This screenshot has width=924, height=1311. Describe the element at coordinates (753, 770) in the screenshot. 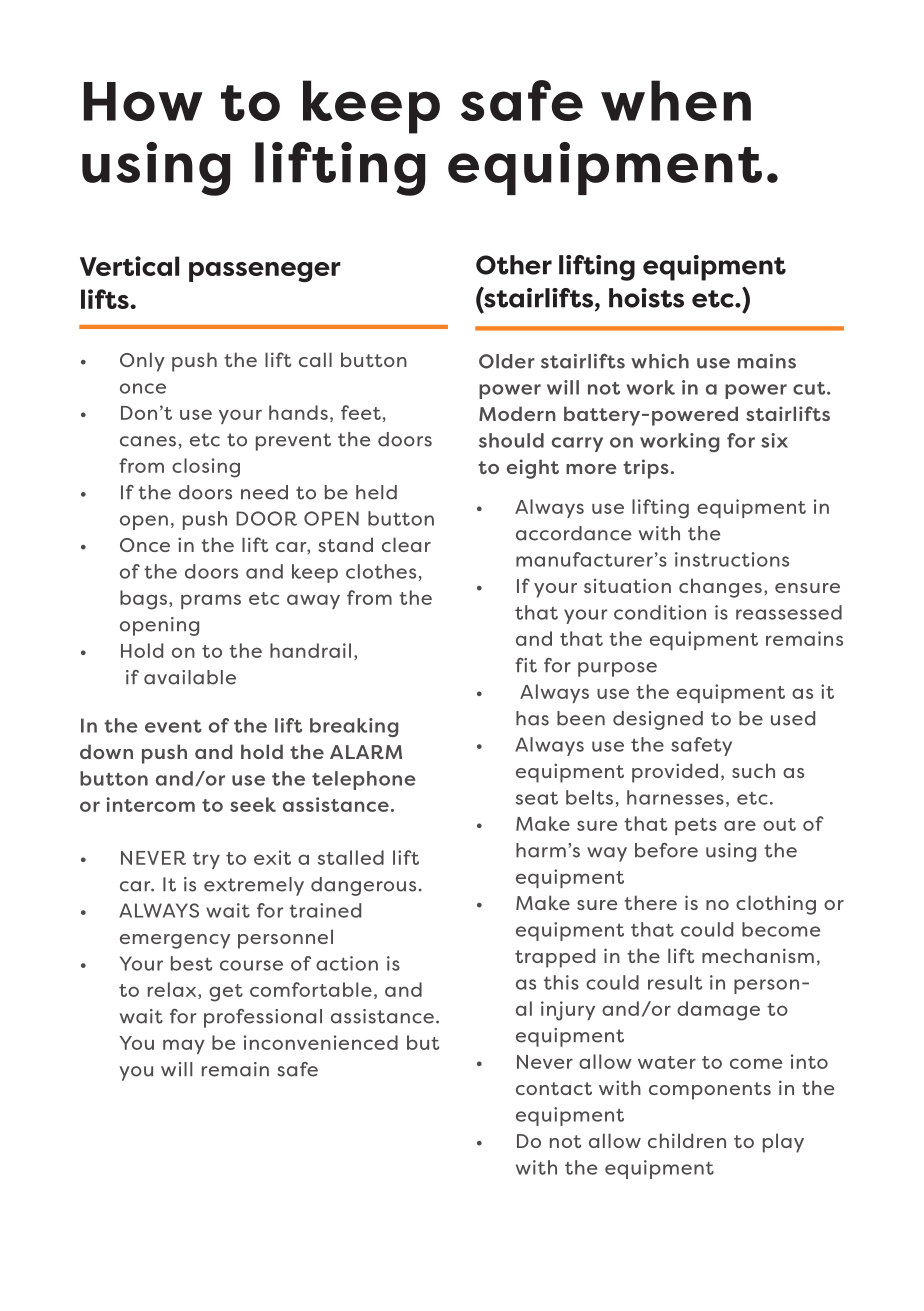

I see `such` at that location.
